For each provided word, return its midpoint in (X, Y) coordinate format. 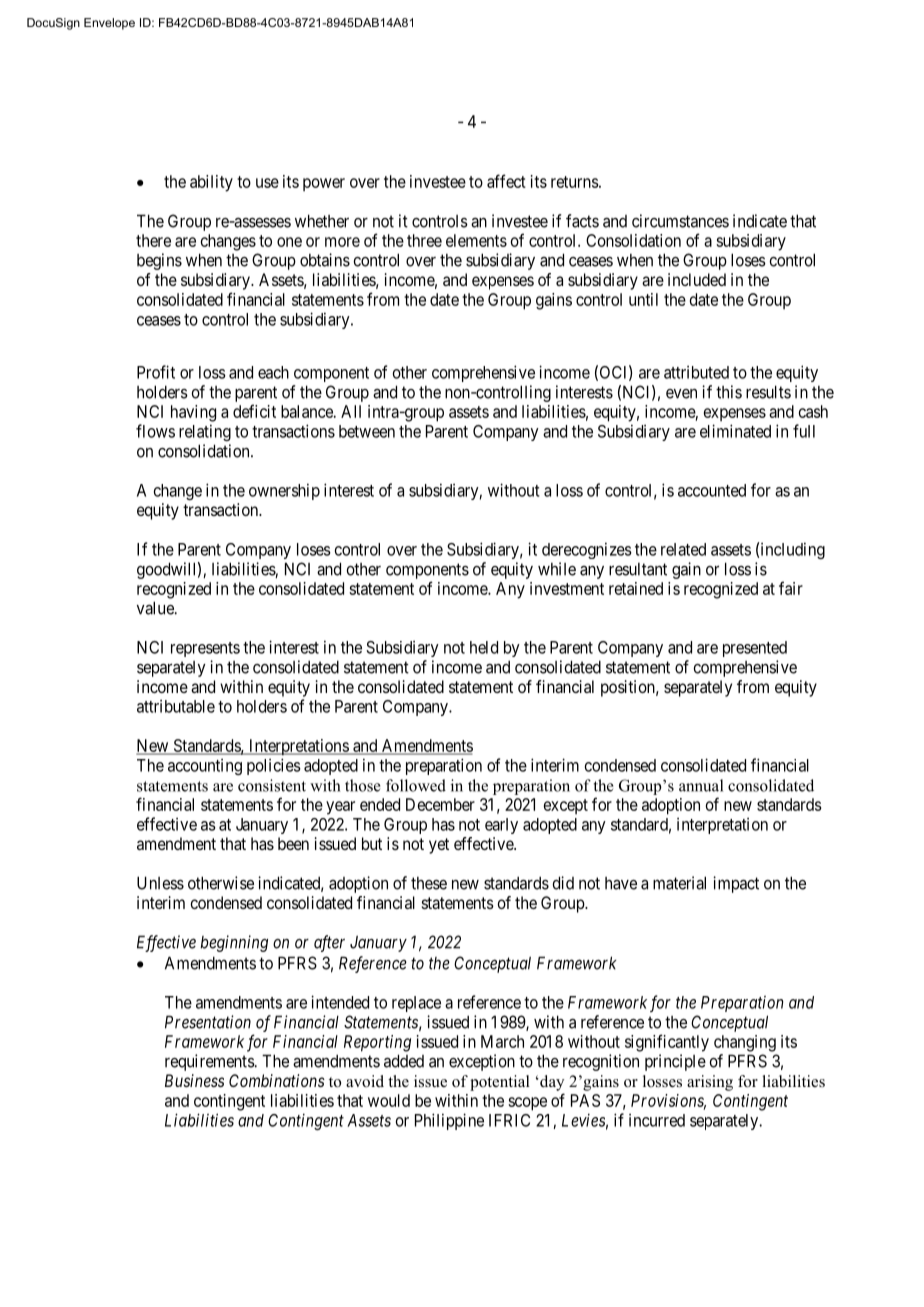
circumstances (680, 221)
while (557, 569)
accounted (712, 490)
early (501, 826)
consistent (272, 785)
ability (211, 183)
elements (476, 240)
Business (194, 1080)
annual (701, 785)
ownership (284, 491)
